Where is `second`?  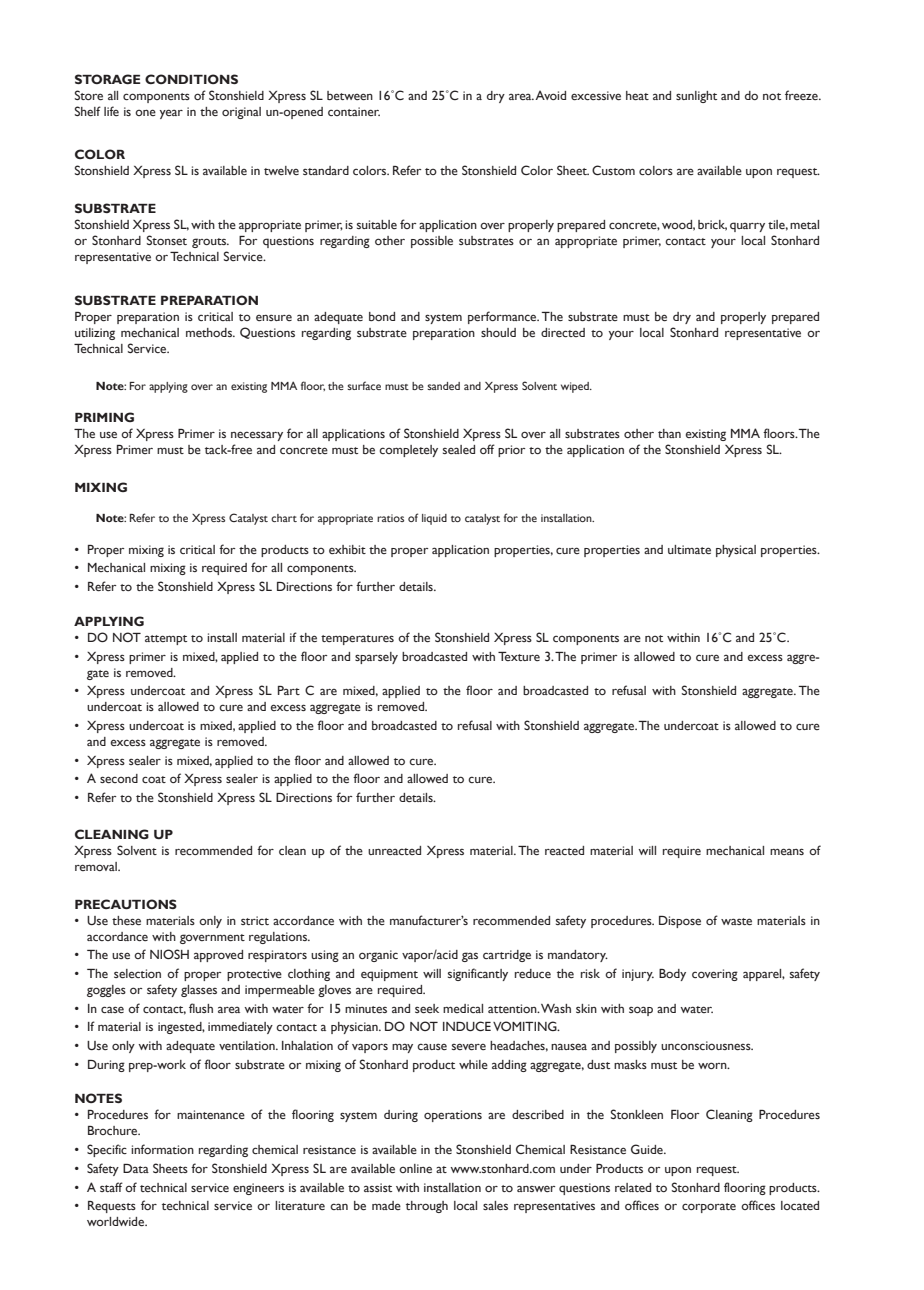
second is located at coordinates (119, 778).
